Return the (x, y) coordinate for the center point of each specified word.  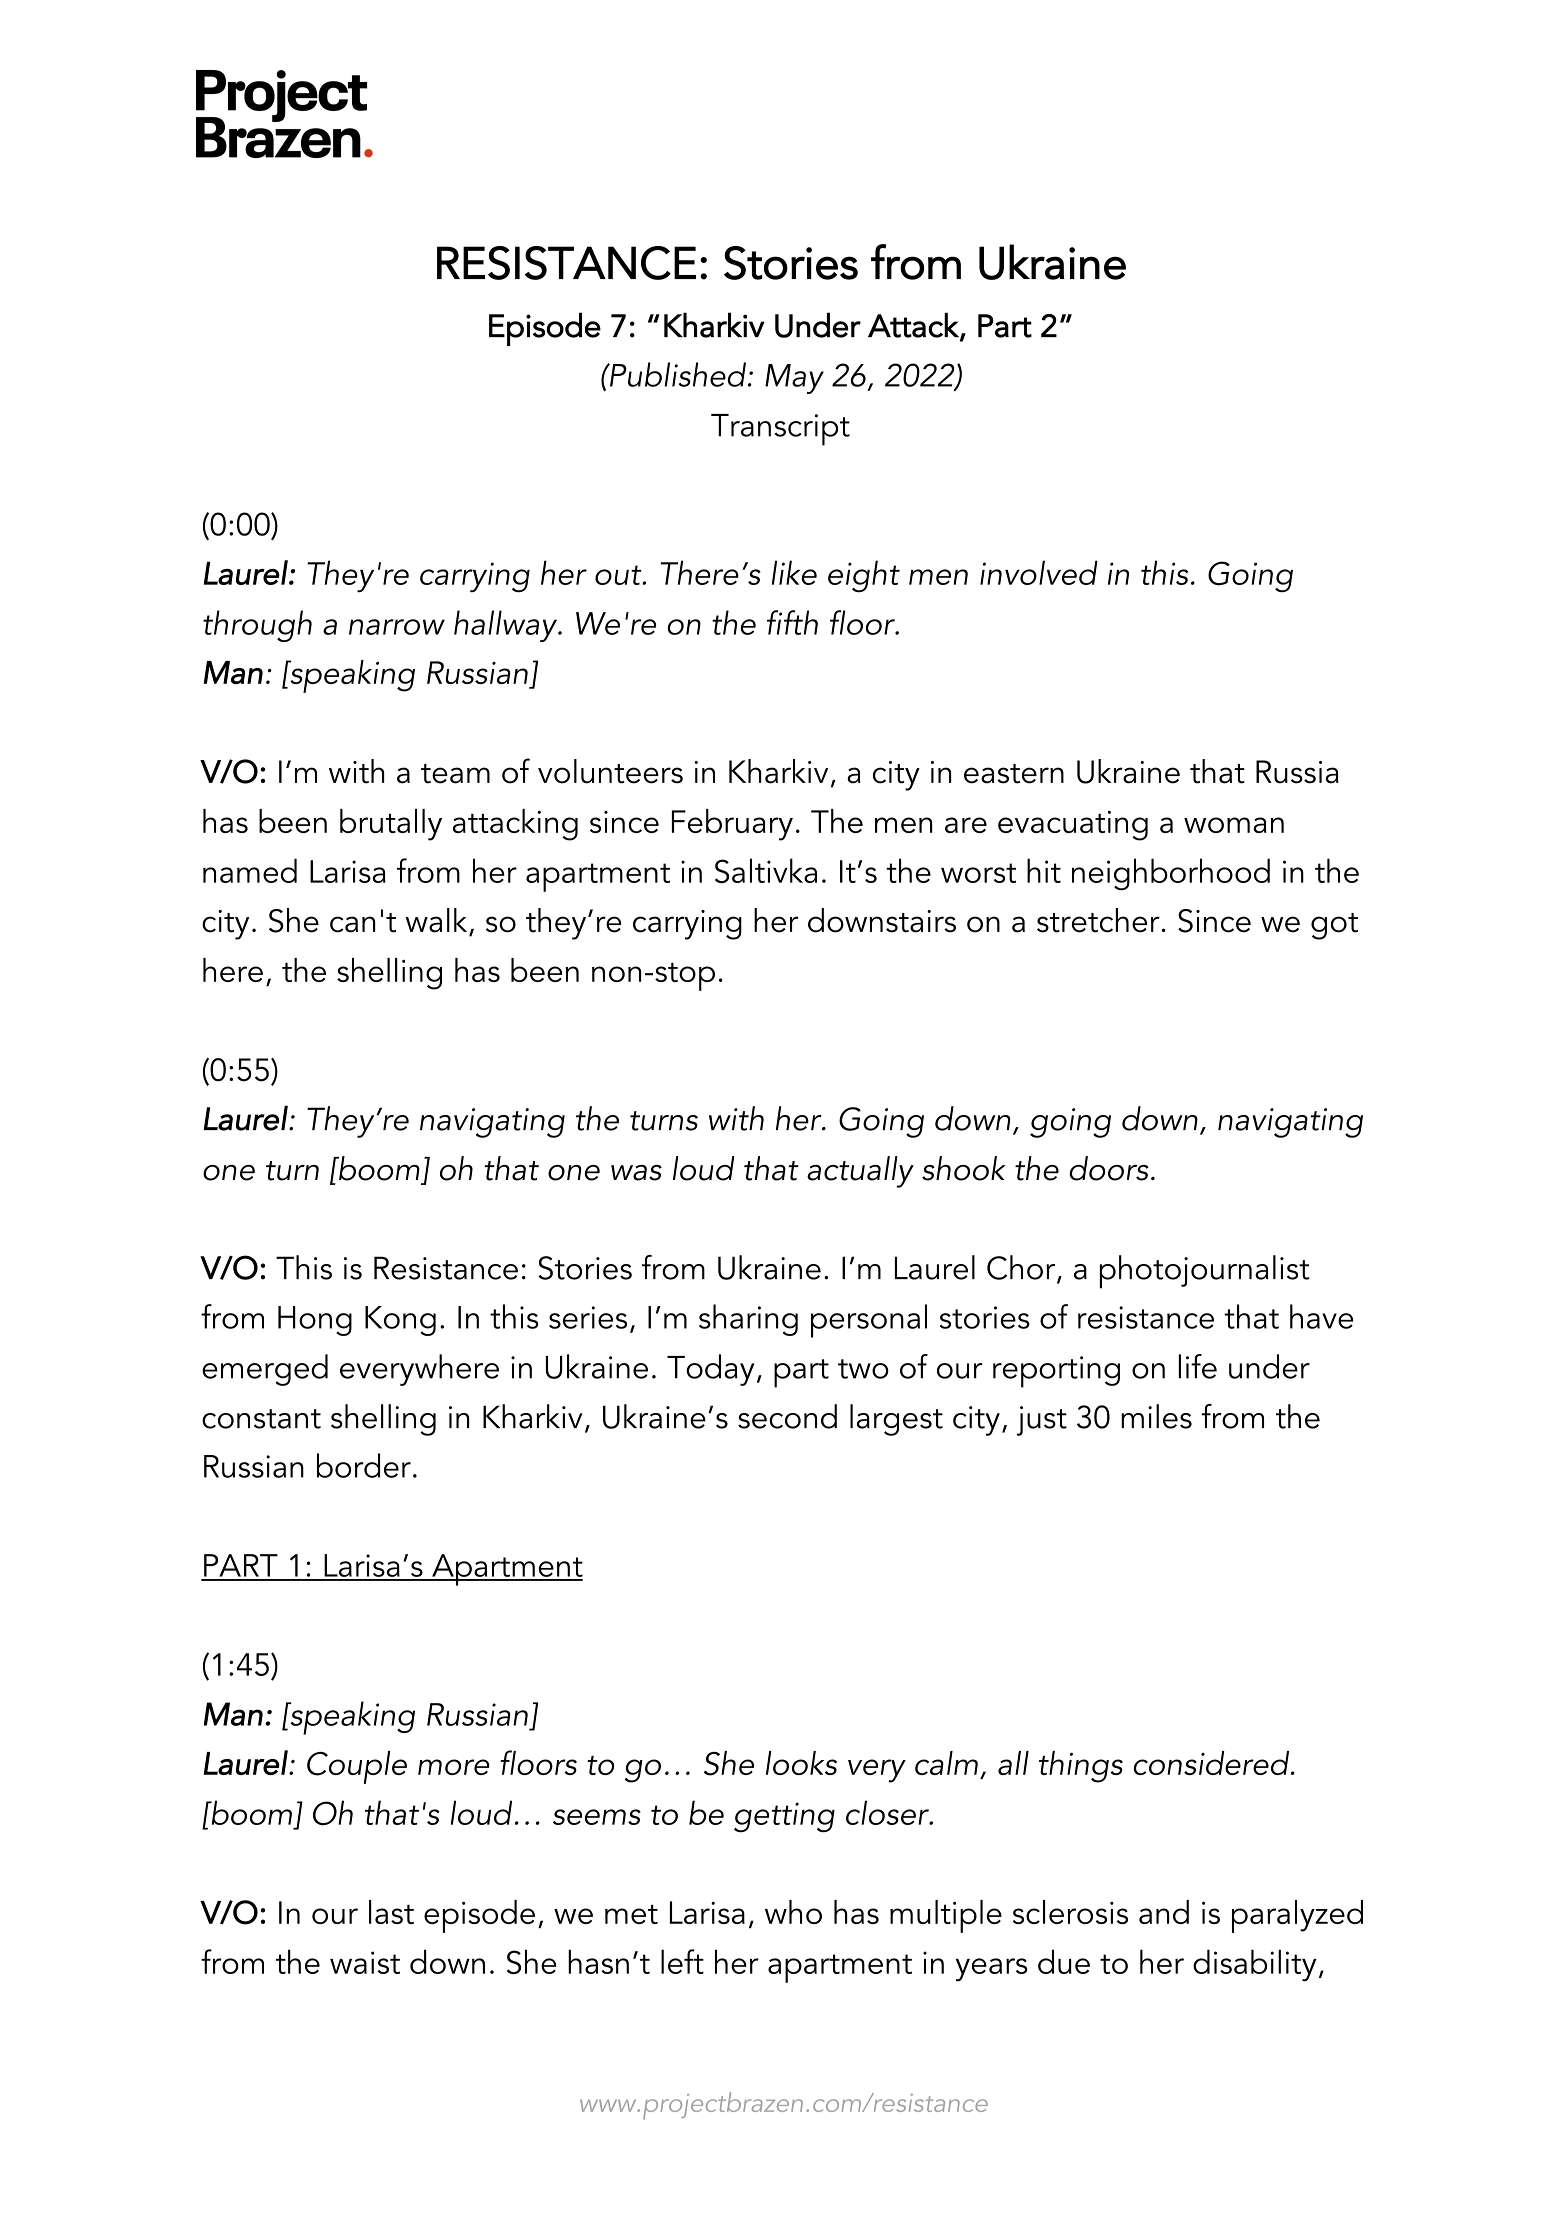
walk (436, 920)
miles (1156, 1416)
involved (1039, 572)
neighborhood (1171, 874)
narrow (397, 627)
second (787, 1416)
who (793, 1912)
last (391, 1912)
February (732, 825)
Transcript (780, 430)
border (364, 1465)
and (1164, 1912)
